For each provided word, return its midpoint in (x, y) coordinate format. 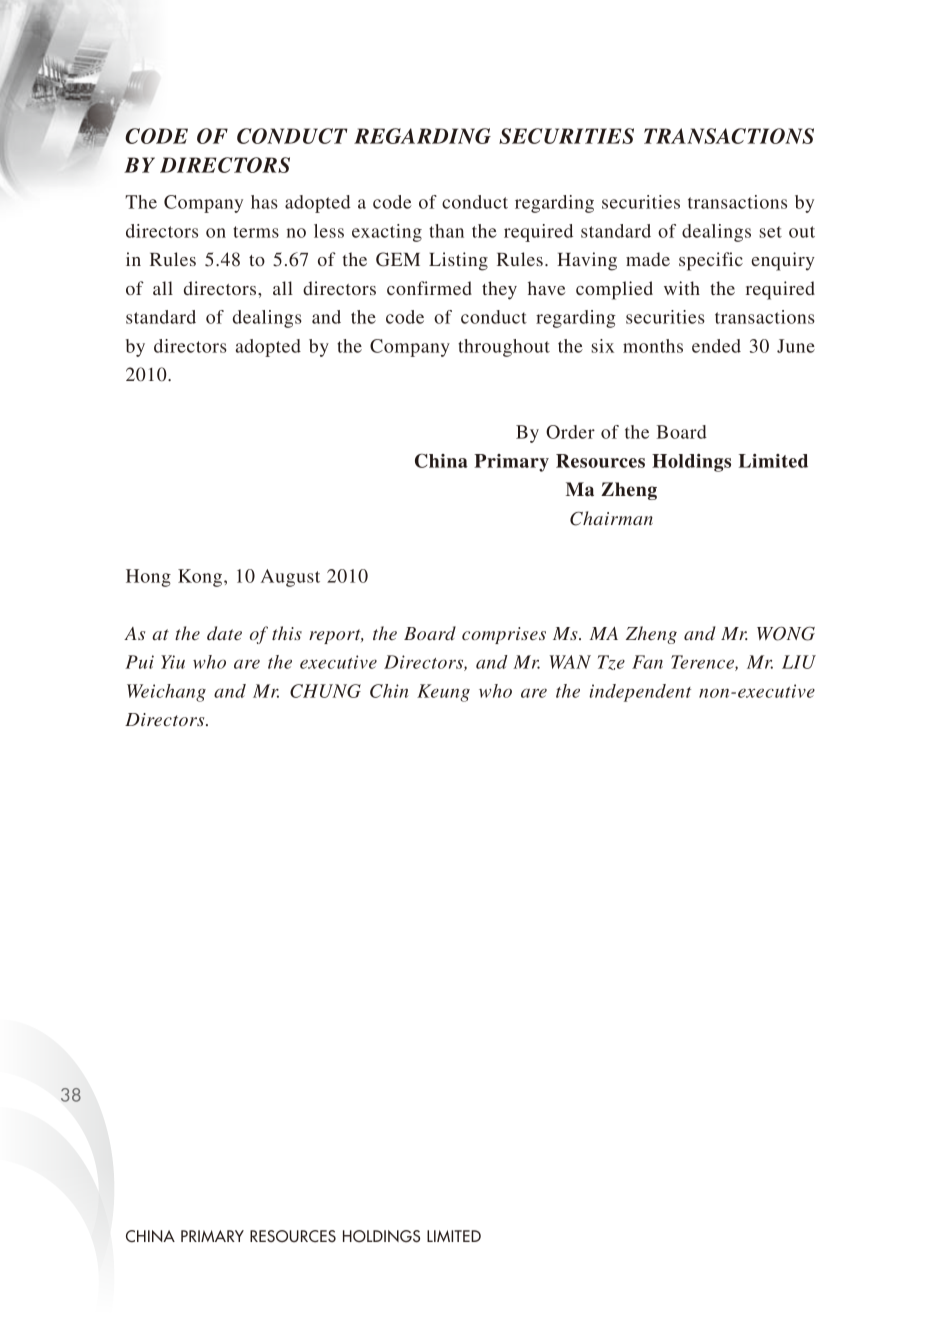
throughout (504, 348)
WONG (786, 633)
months (653, 346)
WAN (570, 662)
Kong (201, 578)
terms (256, 232)
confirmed (429, 288)
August (290, 578)
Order (570, 432)
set (770, 232)
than (446, 231)
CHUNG (325, 691)
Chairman (611, 518)
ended (716, 346)
